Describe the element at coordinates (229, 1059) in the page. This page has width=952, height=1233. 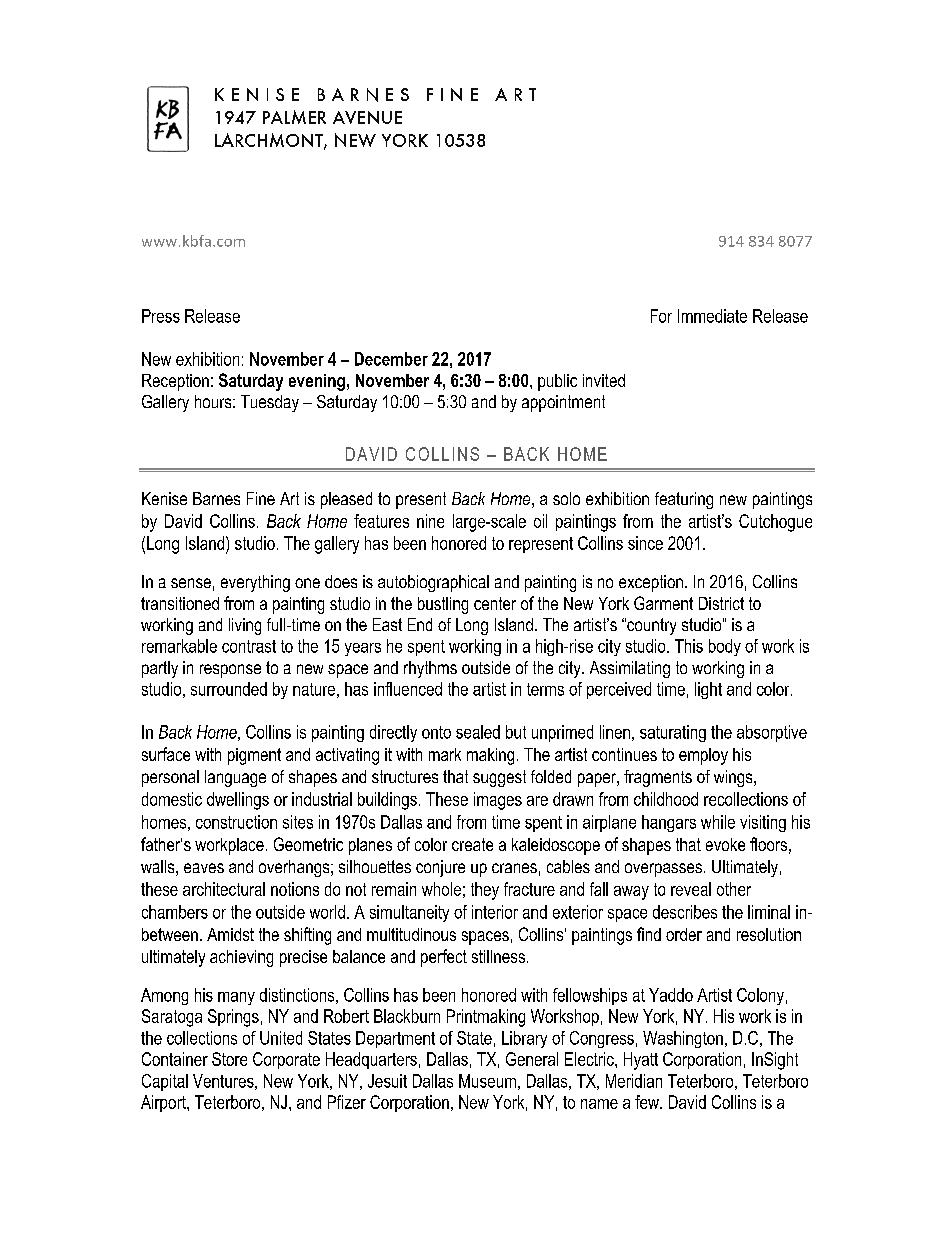
I see `Store` at that location.
